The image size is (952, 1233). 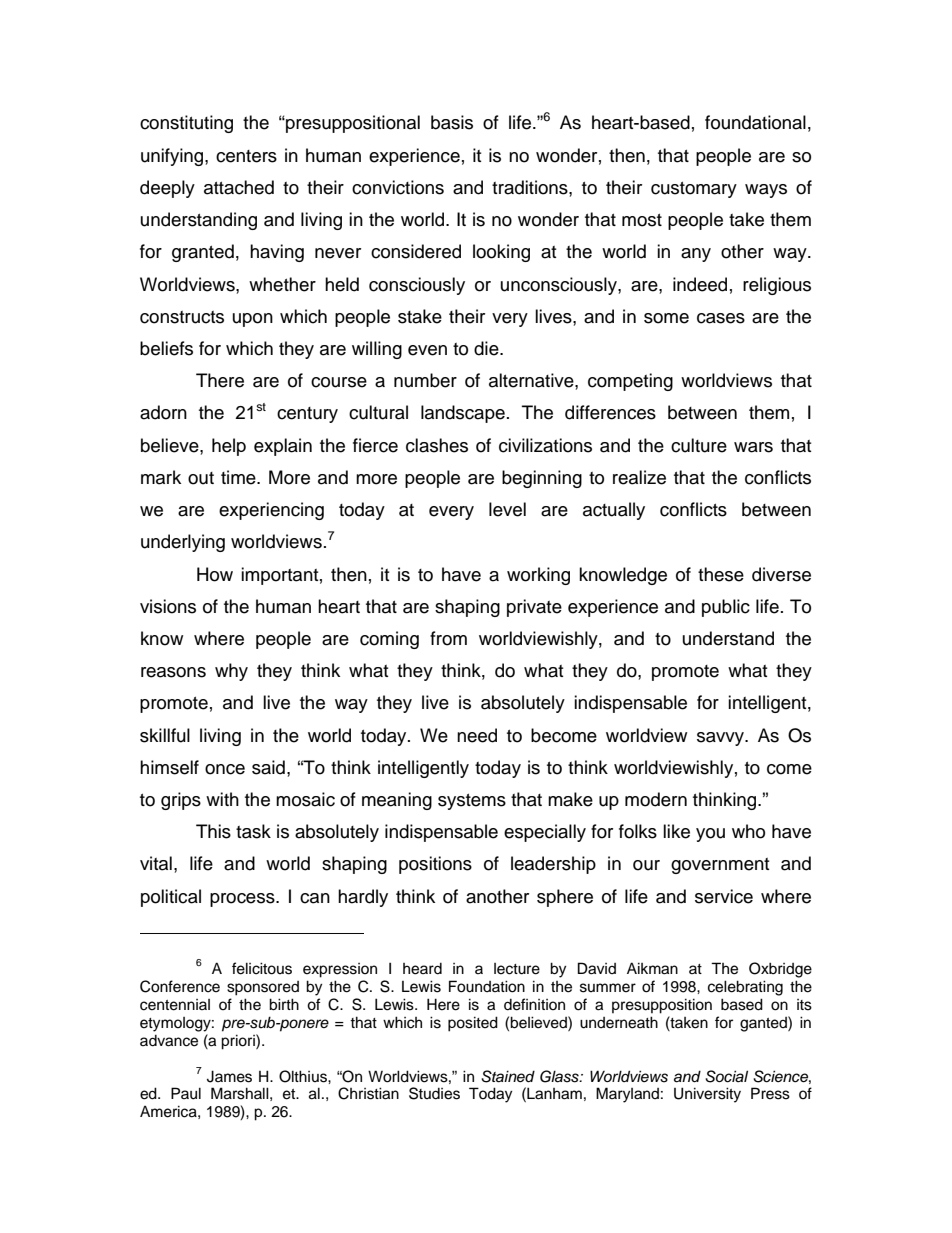 What do you see at coordinates (726, 1076) in the screenshot?
I see `Social` at bounding box center [726, 1076].
